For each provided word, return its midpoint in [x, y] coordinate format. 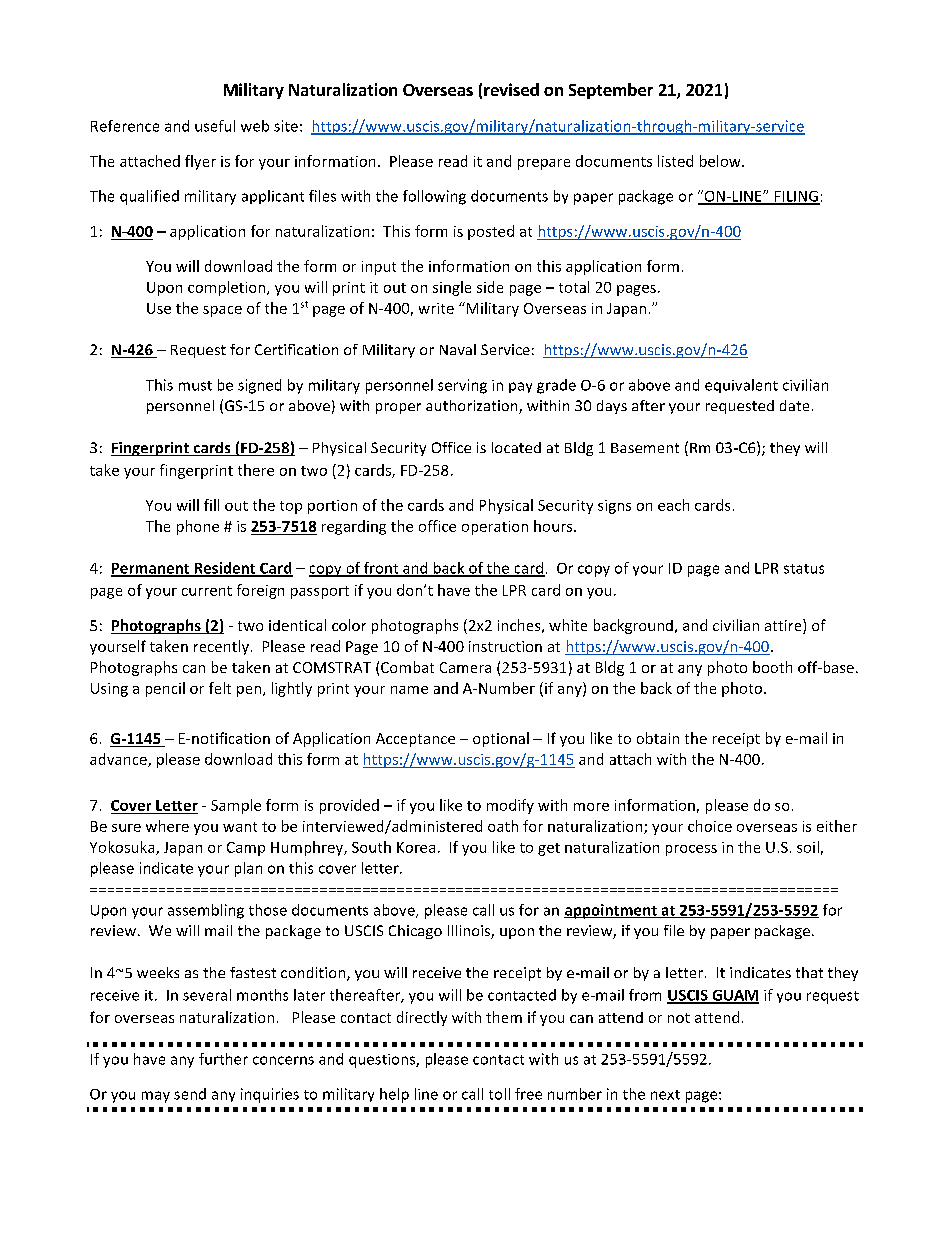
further [223, 1059]
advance [119, 760]
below [721, 161]
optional [501, 739]
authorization [473, 407]
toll [499, 1094]
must [195, 386]
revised [511, 89]
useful [215, 126]
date [794, 405]
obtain [658, 738]
